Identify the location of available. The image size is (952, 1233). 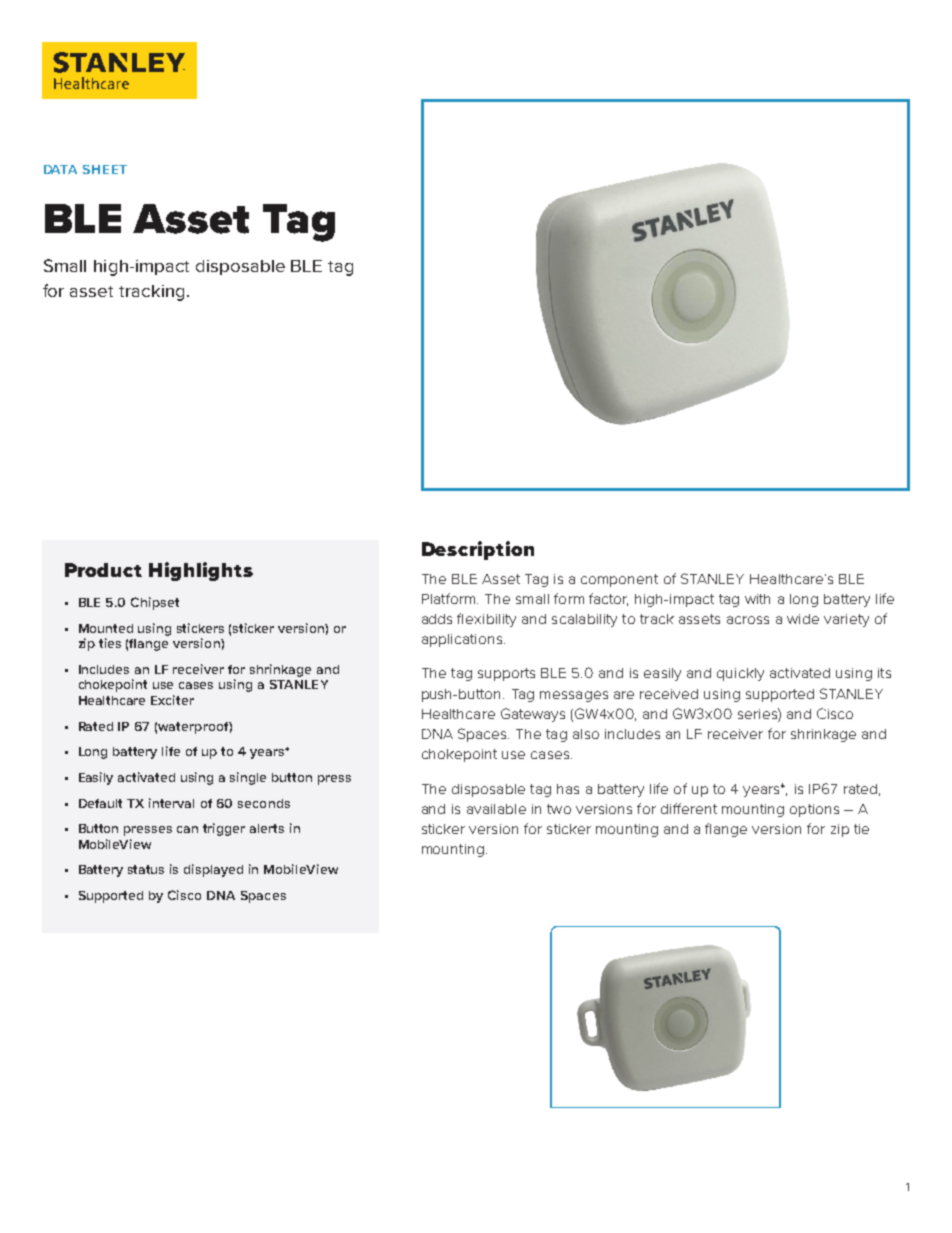
(496, 809).
